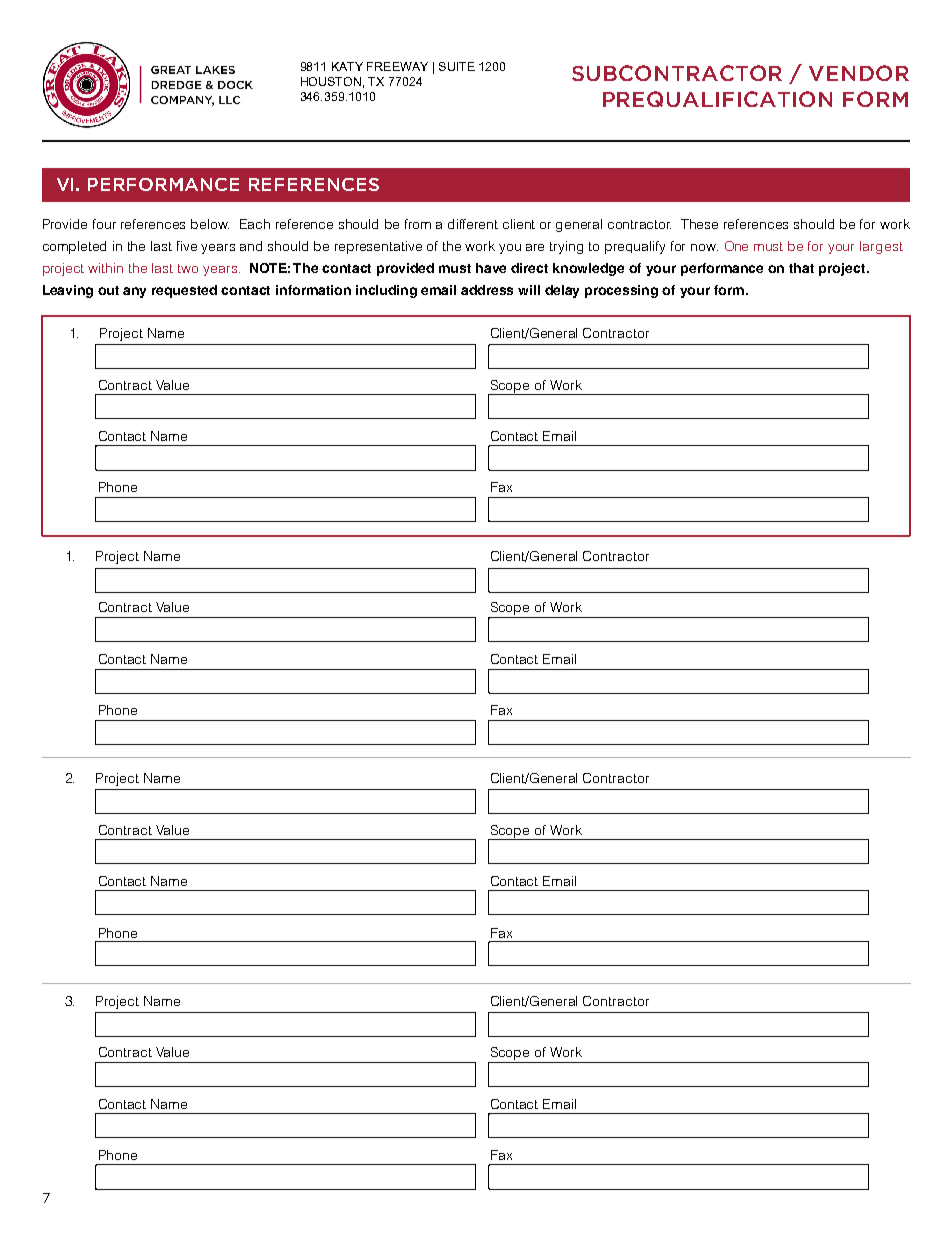 The width and height of the image is (952, 1233). Describe the element at coordinates (881, 247) in the image. I see `largest` at that location.
